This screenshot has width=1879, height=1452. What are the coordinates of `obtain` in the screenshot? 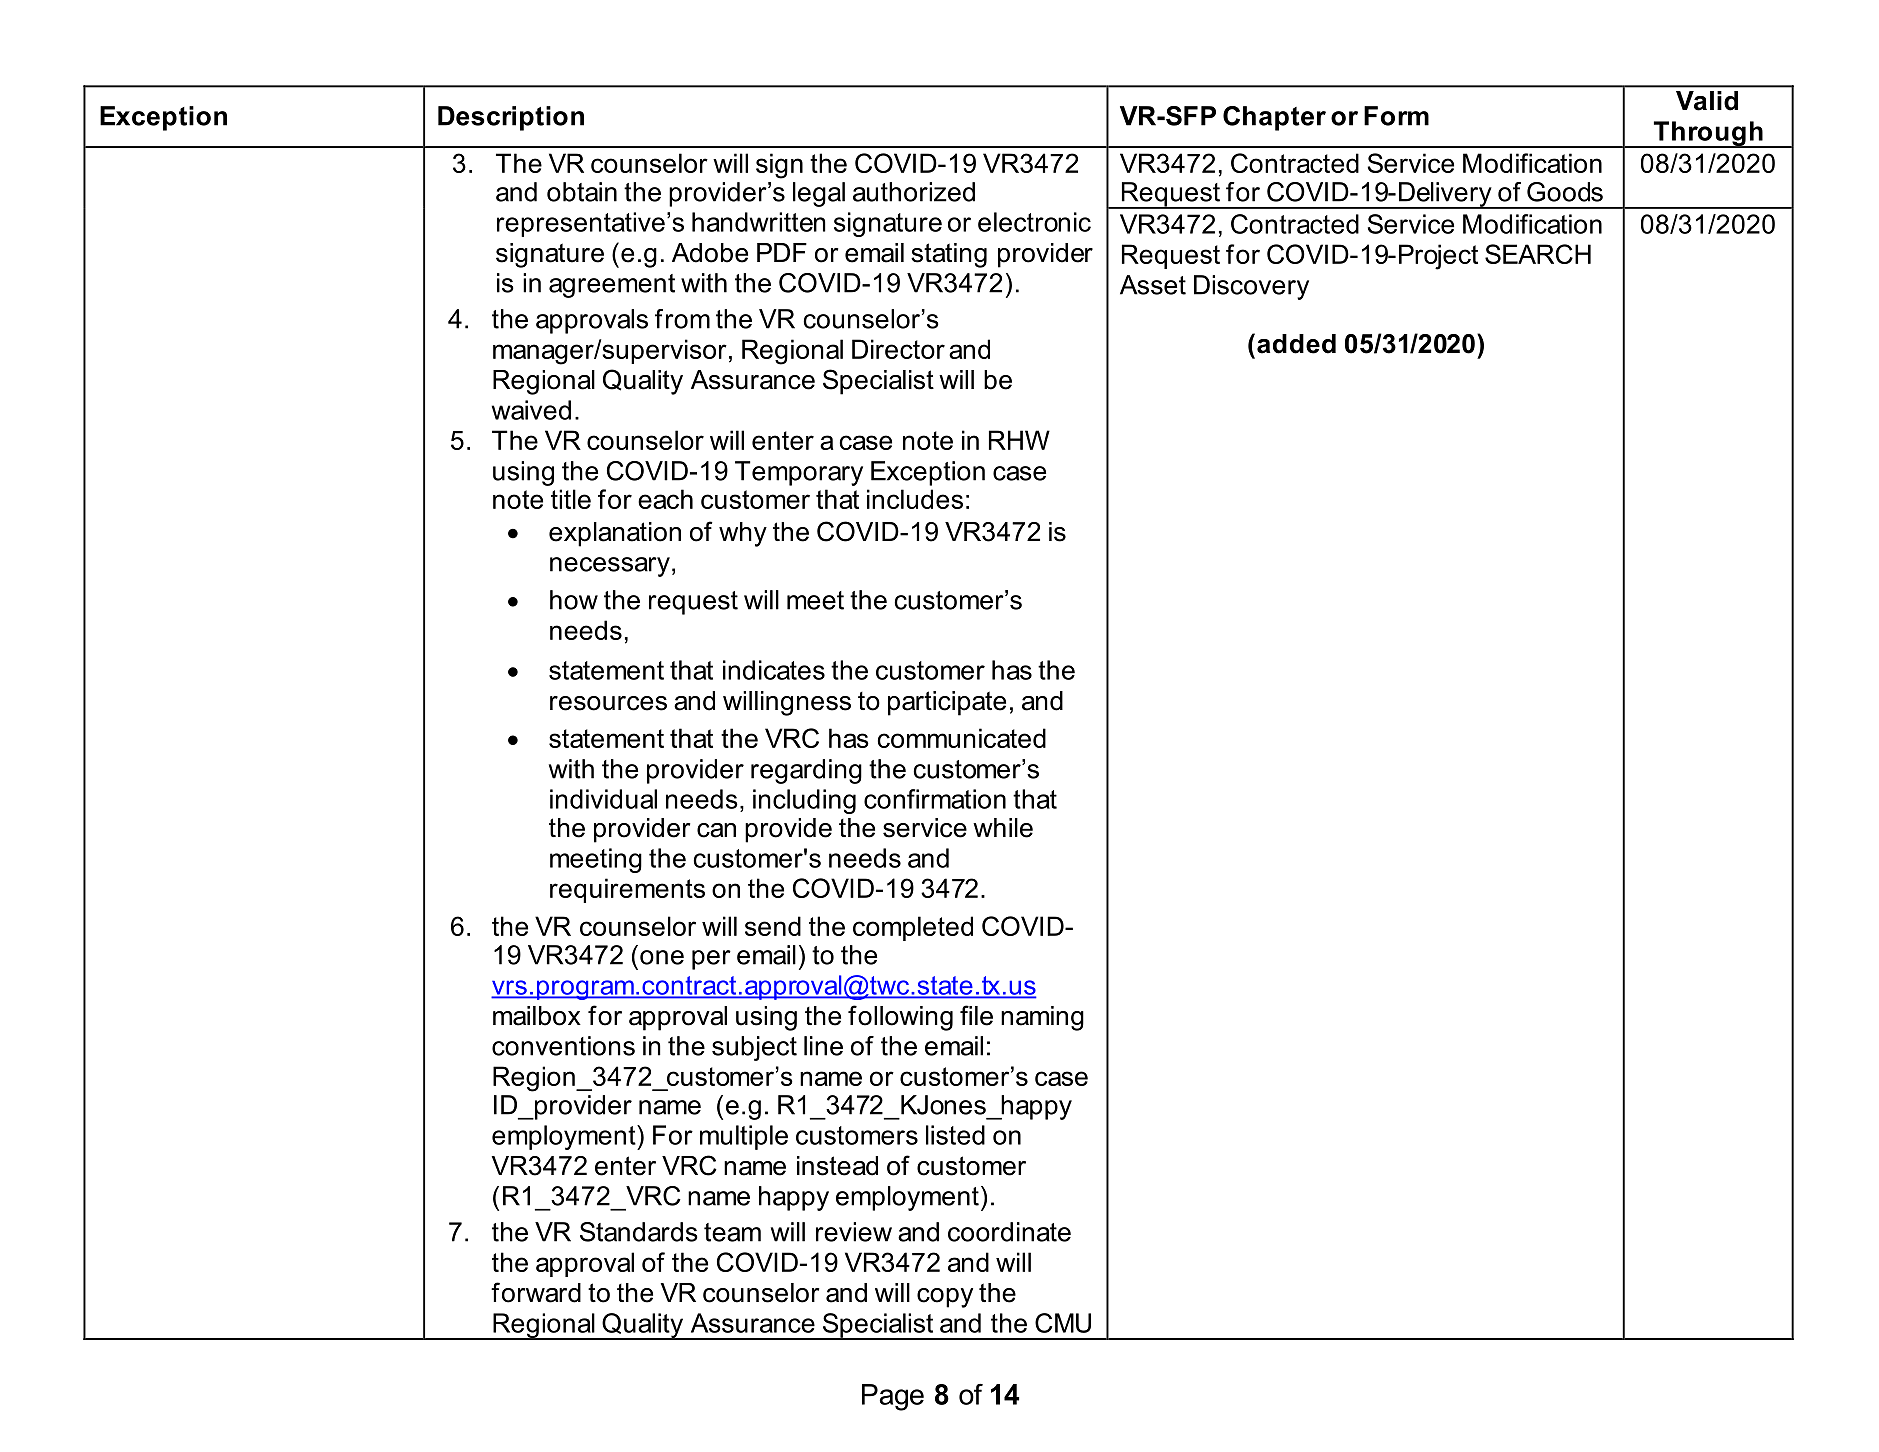 It's located at (582, 192).
